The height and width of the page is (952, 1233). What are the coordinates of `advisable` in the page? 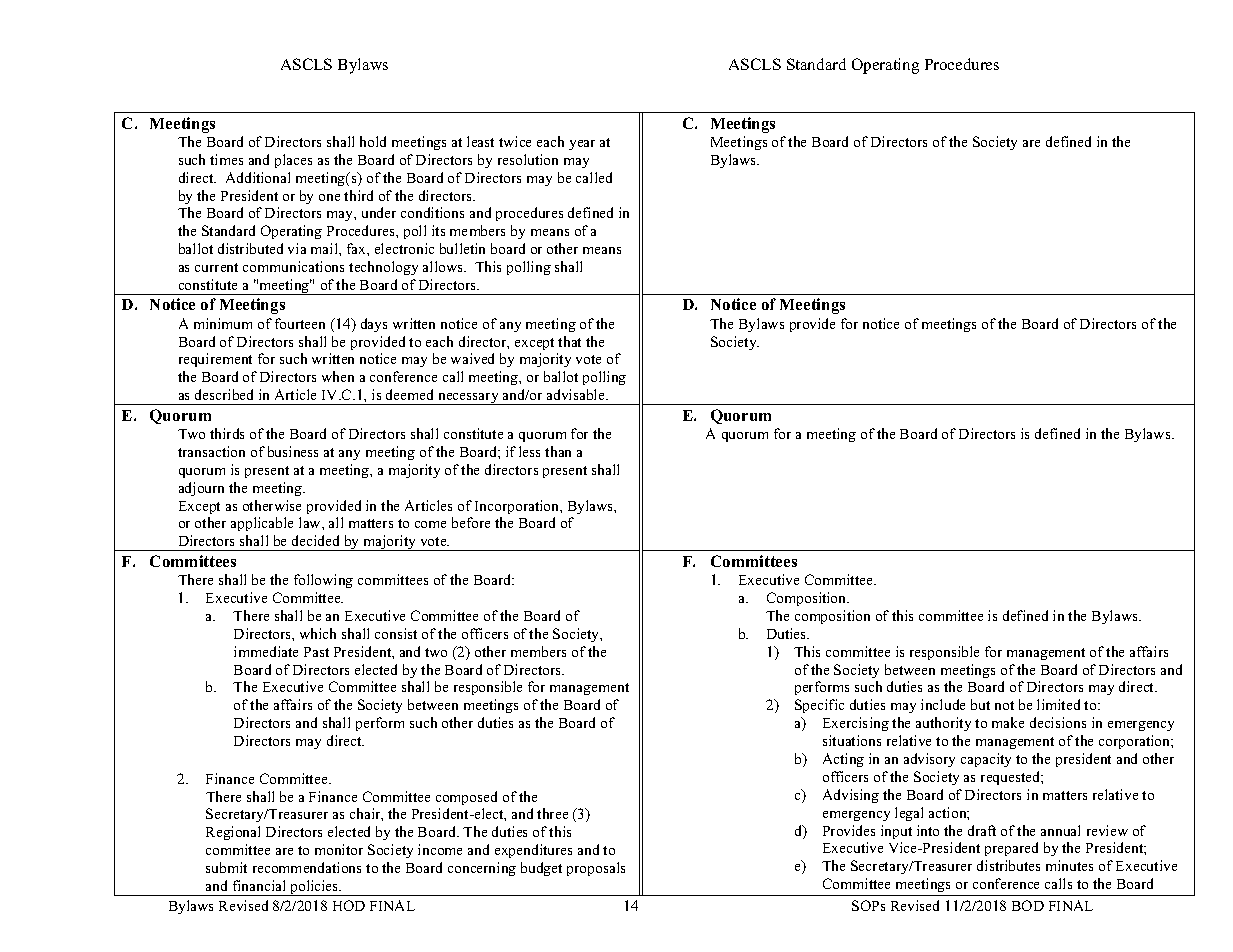 It's located at (577, 394).
